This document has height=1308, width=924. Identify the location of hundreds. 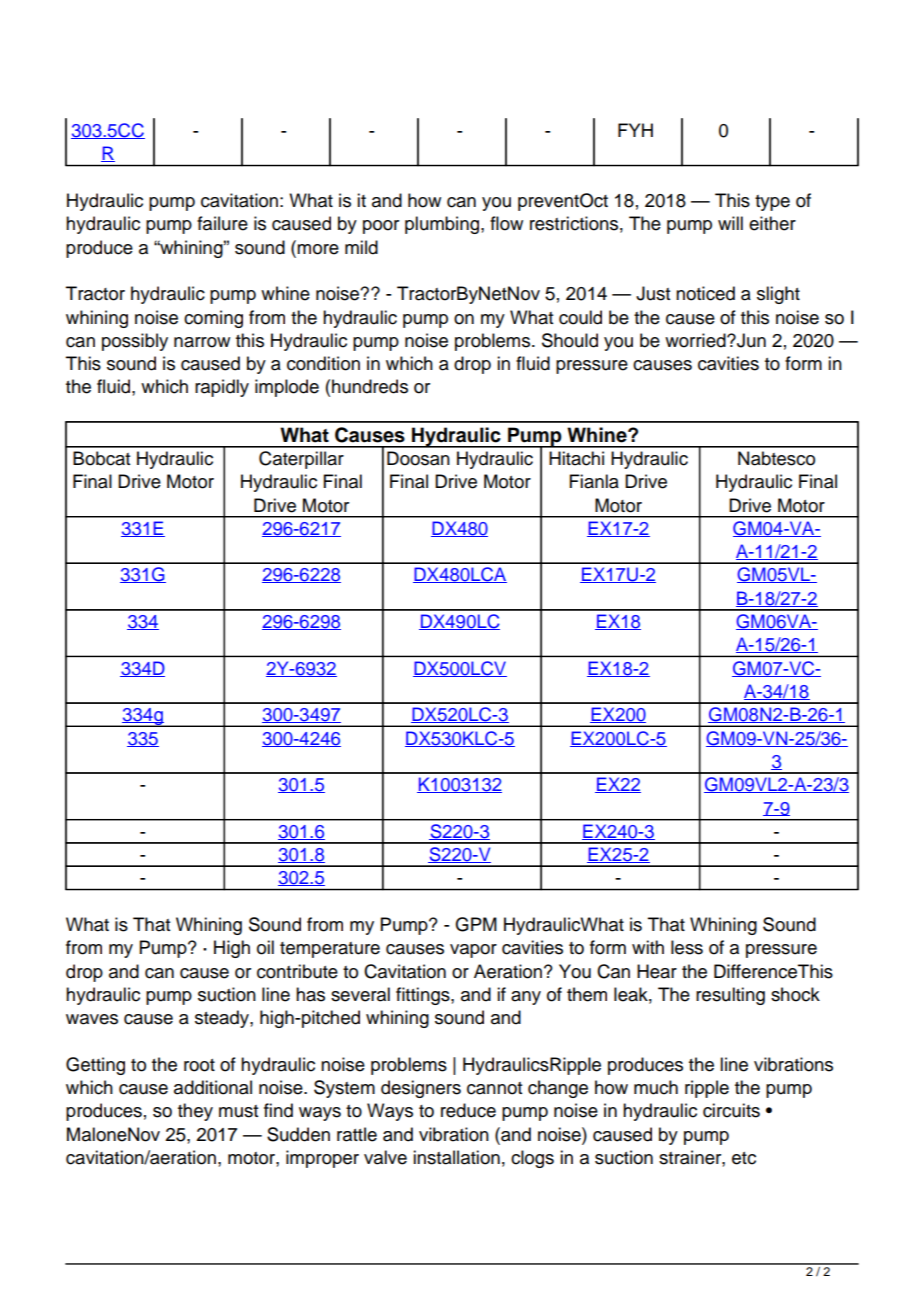
(370, 386).
